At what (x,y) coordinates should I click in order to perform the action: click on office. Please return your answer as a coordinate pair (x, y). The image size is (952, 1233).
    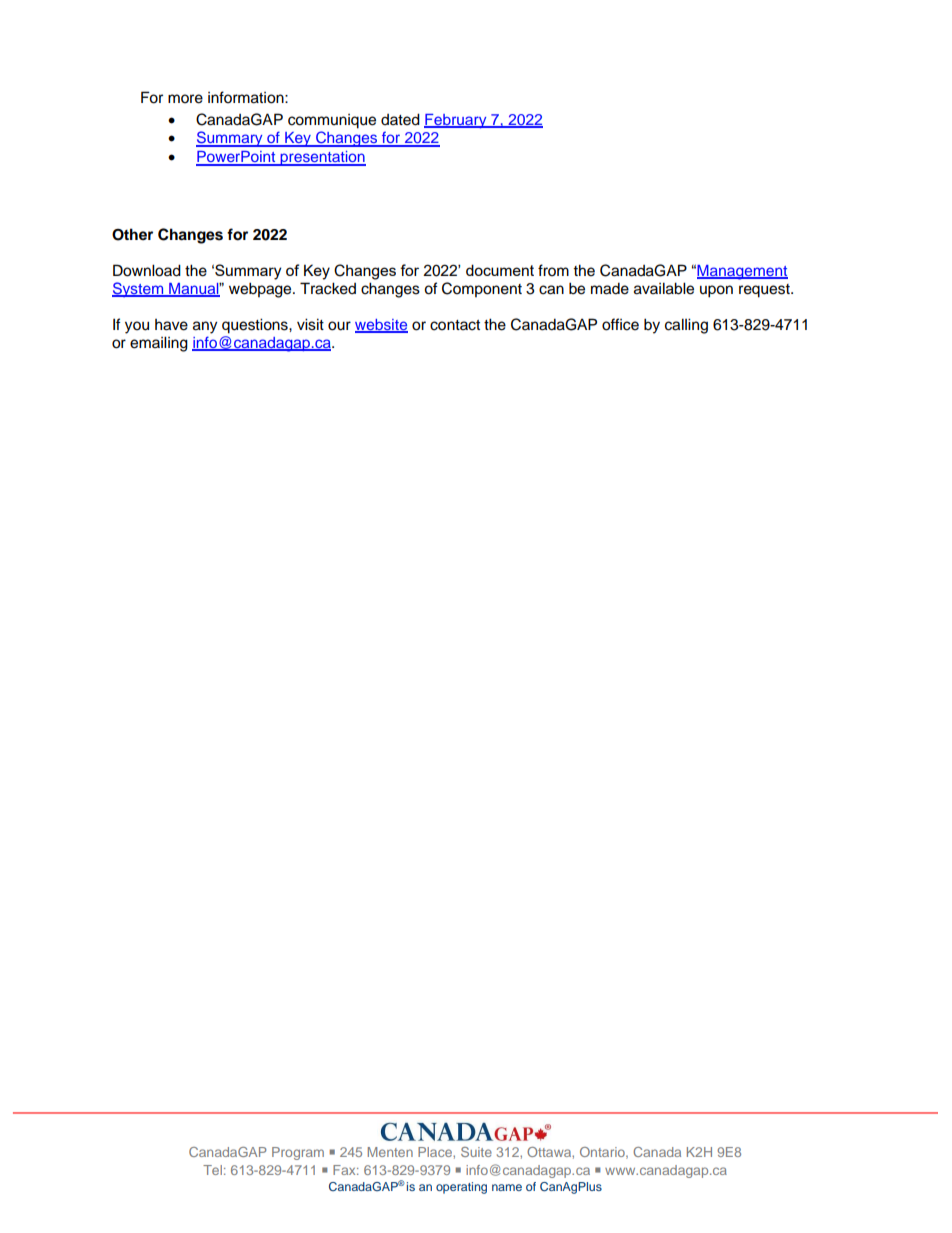
    Looking at the image, I should click on (620, 324).
